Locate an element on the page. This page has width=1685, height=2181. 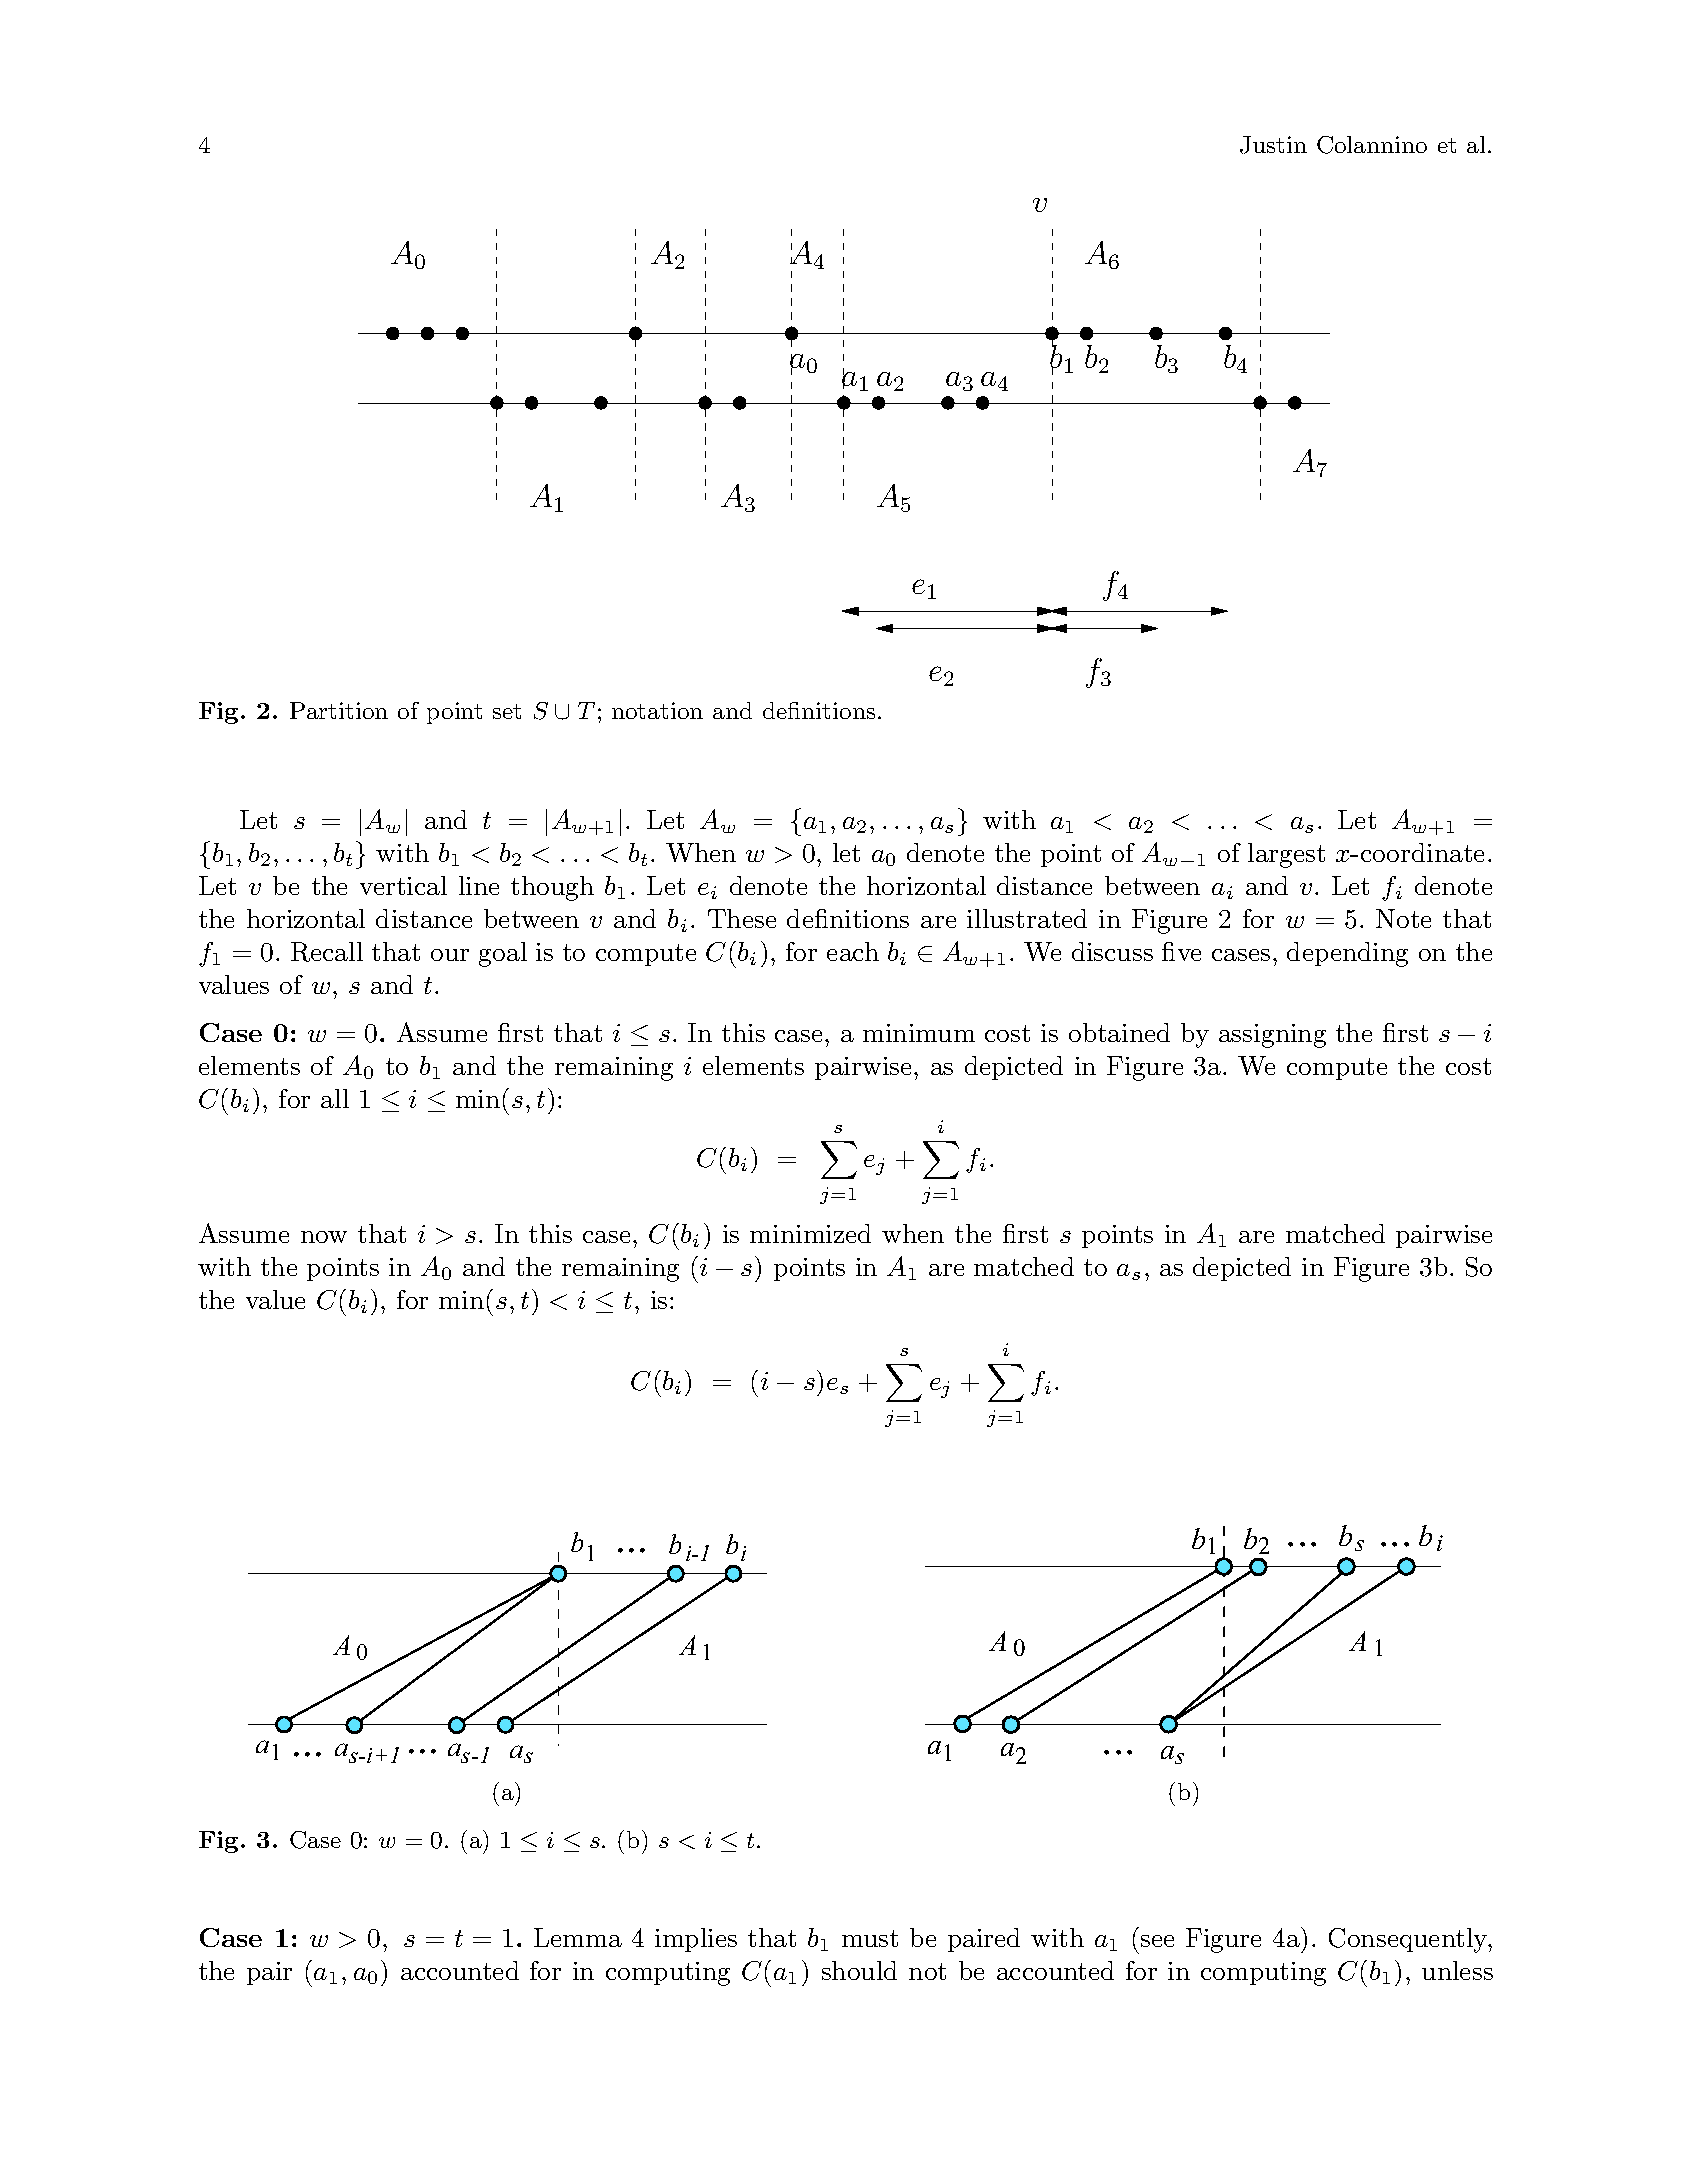
now is located at coordinates (324, 1237).
